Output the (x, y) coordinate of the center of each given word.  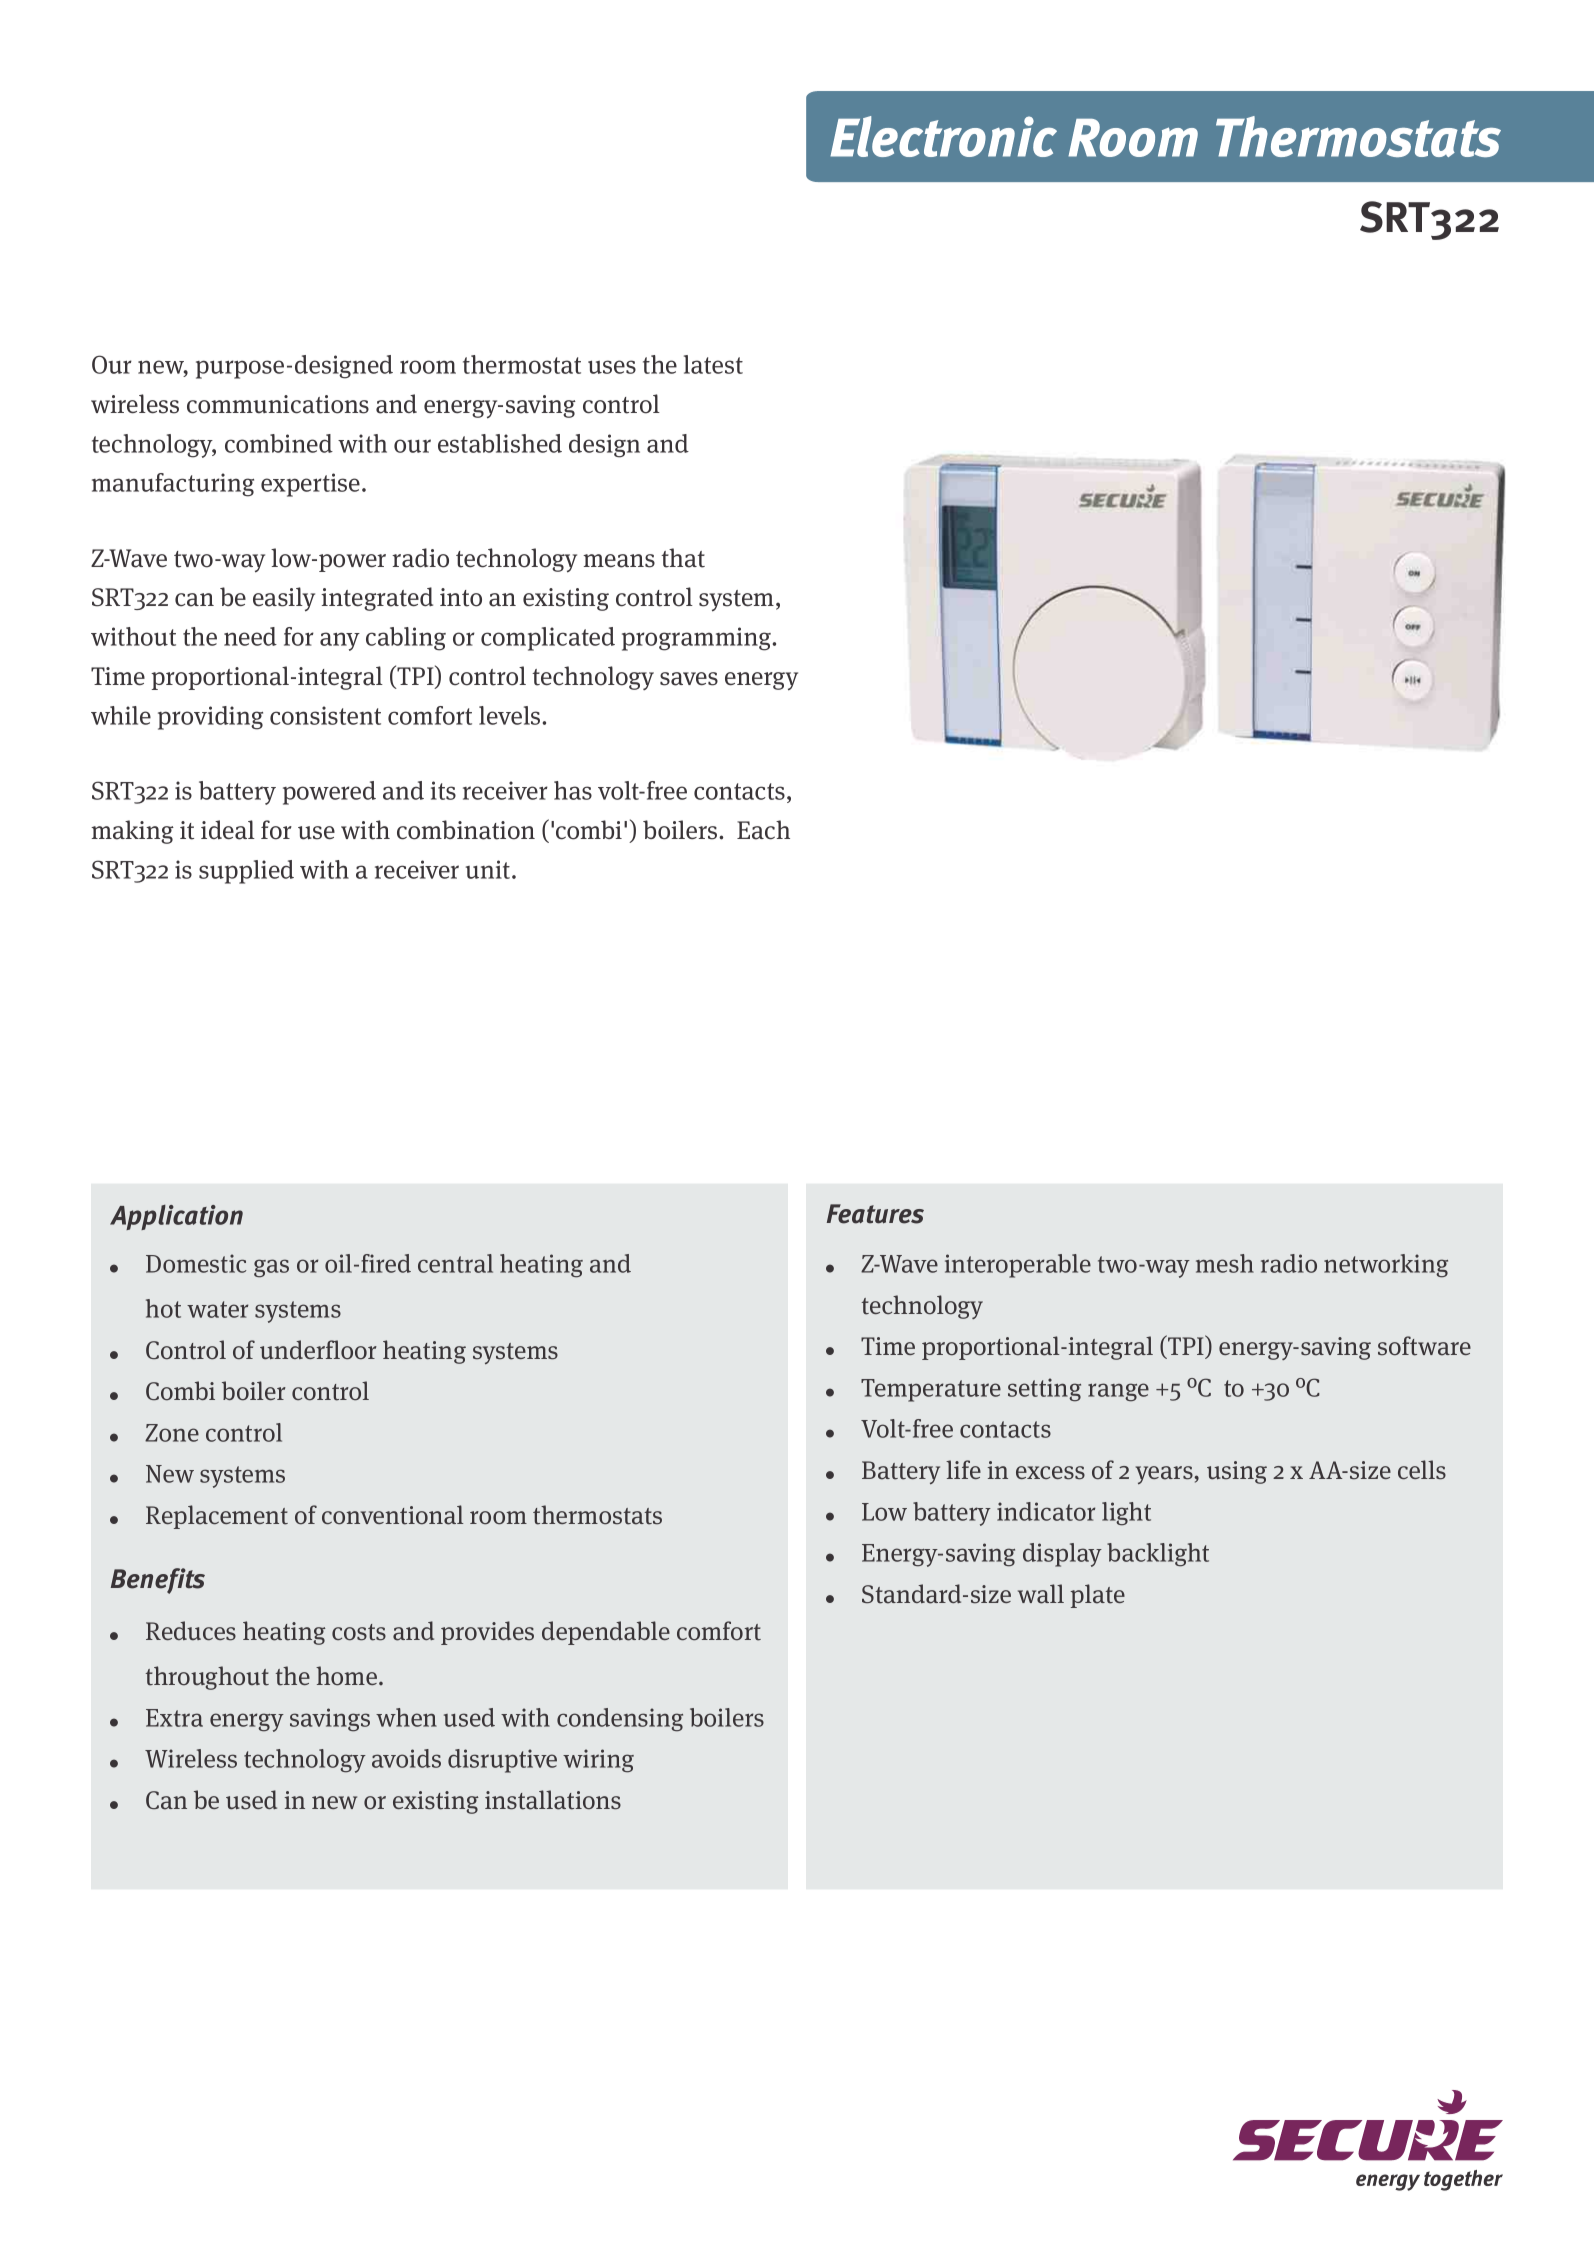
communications (278, 404)
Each (763, 830)
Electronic (943, 136)
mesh (1225, 1263)
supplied (246, 872)
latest (713, 364)
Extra (174, 1718)
